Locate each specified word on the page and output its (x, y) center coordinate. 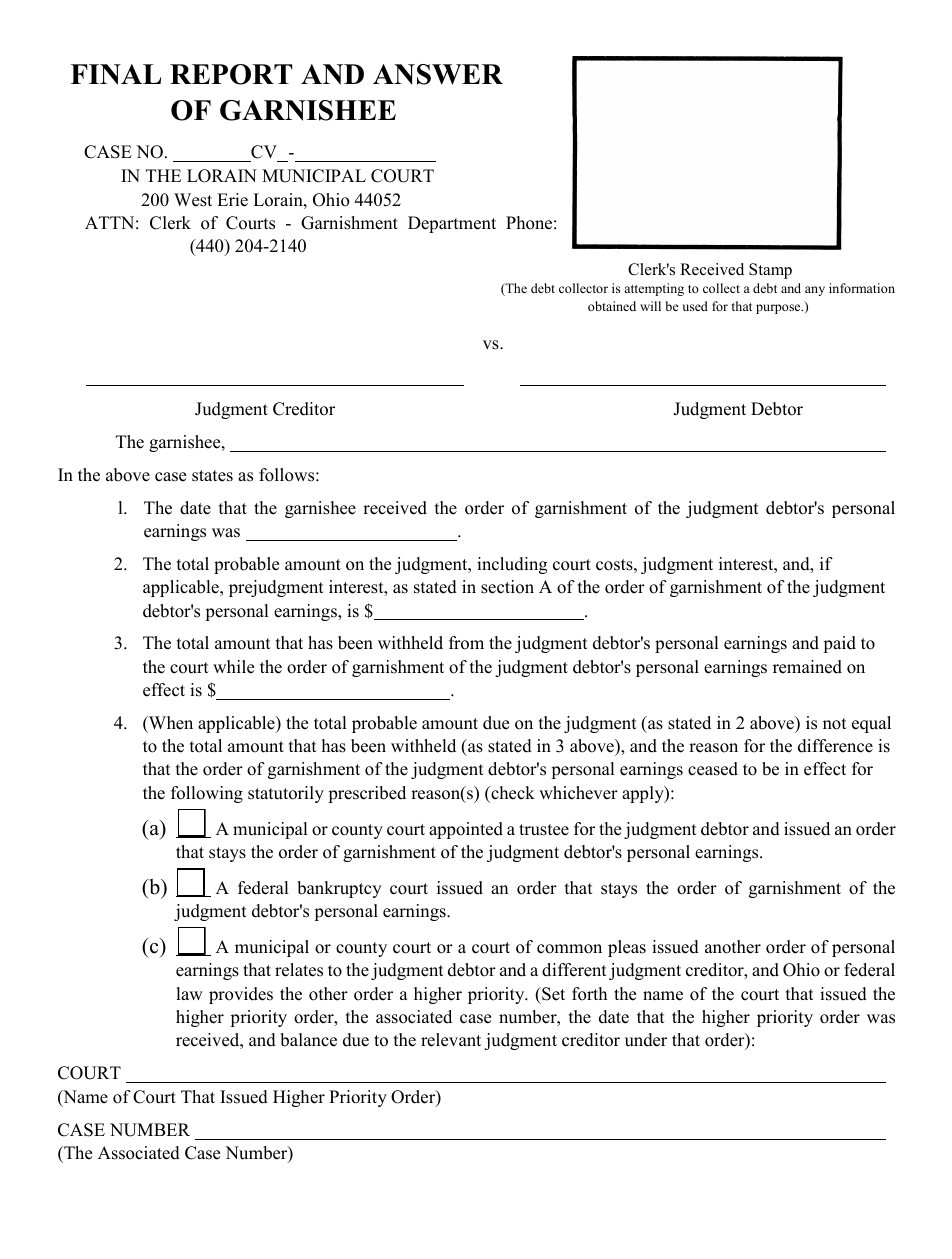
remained (807, 667)
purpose (779, 309)
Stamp (770, 271)
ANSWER (438, 74)
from (466, 643)
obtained (612, 306)
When (170, 723)
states (212, 476)
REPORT (231, 74)
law (190, 993)
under (646, 1040)
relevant (451, 1040)
